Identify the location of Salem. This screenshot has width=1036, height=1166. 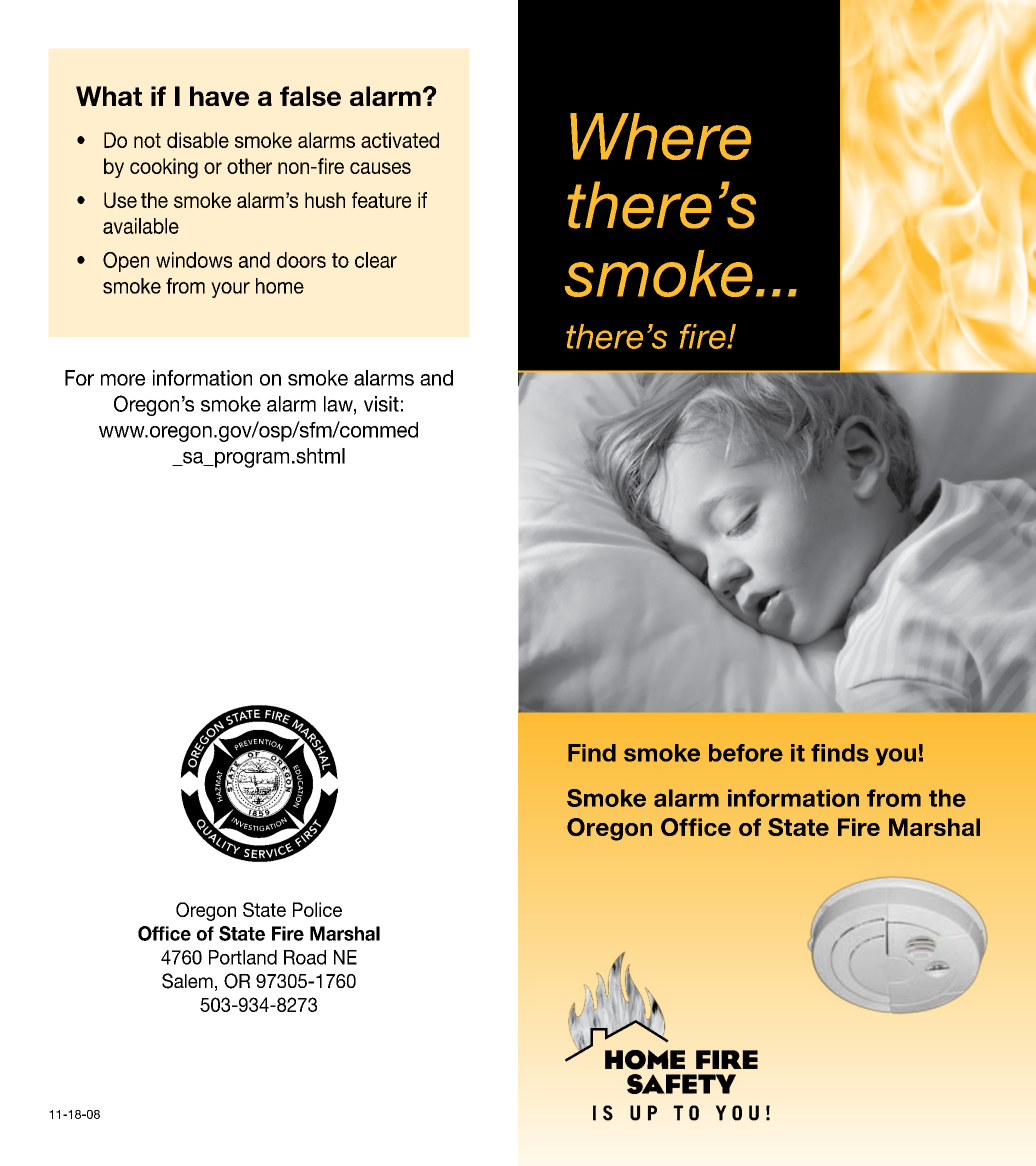
(187, 981).
